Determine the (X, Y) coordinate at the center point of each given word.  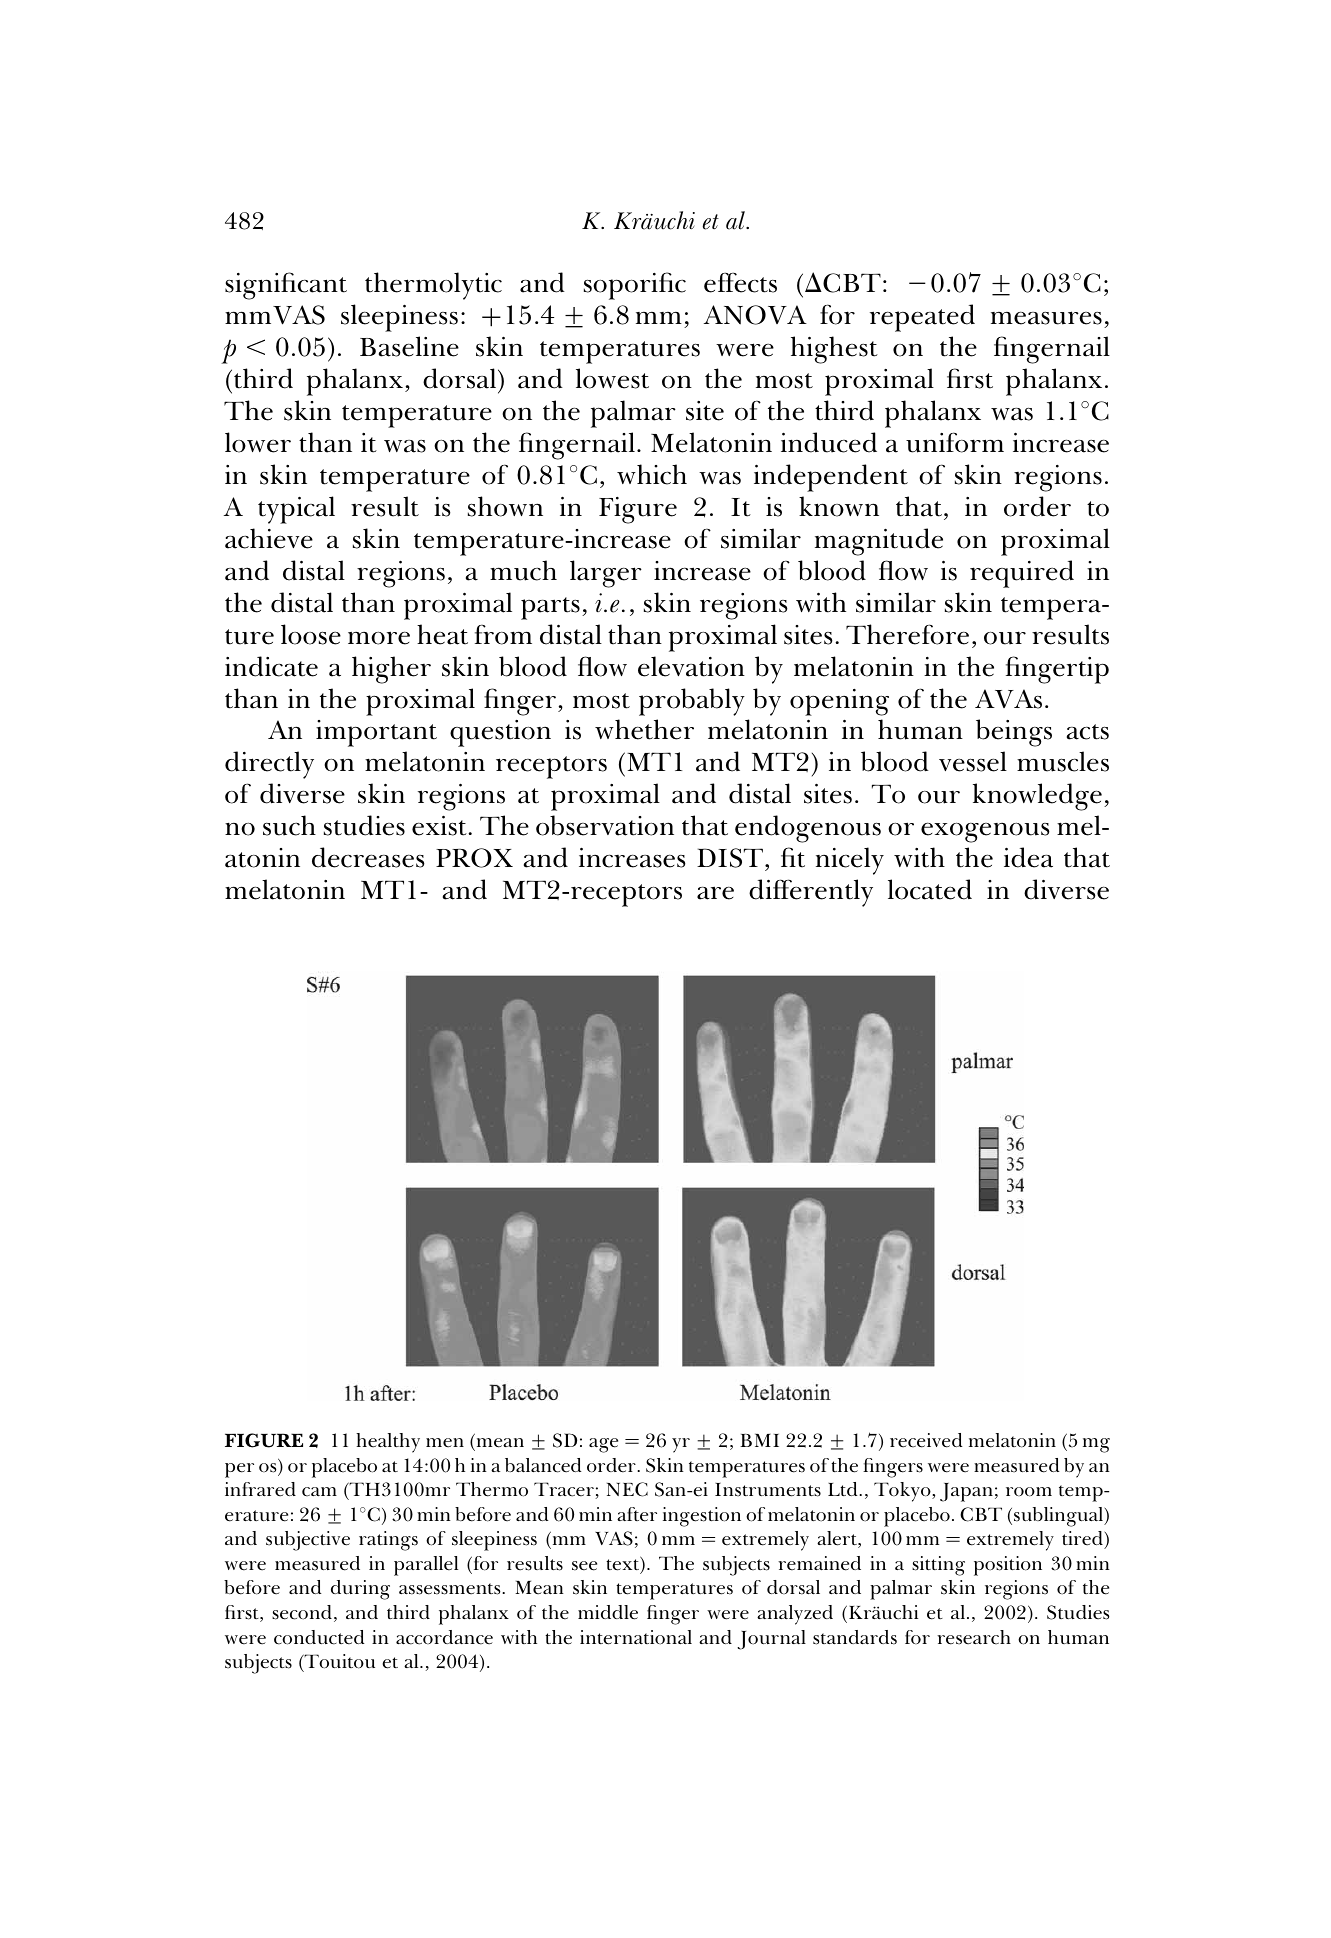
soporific (635, 286)
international (636, 1637)
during (360, 1590)
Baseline (409, 346)
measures (1046, 318)
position (1008, 1566)
